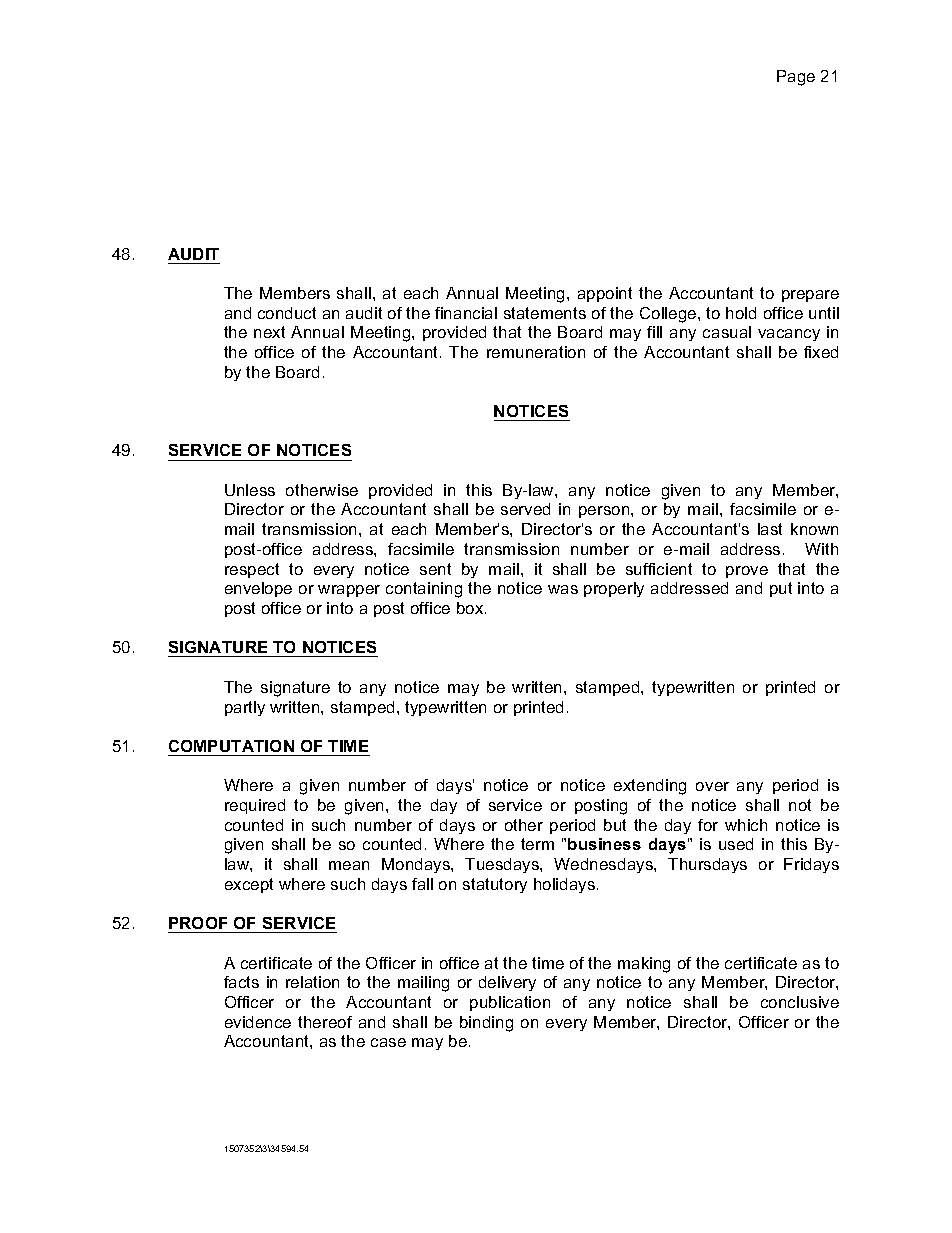  What do you see at coordinates (287, 313) in the image?
I see `conduct` at bounding box center [287, 313].
